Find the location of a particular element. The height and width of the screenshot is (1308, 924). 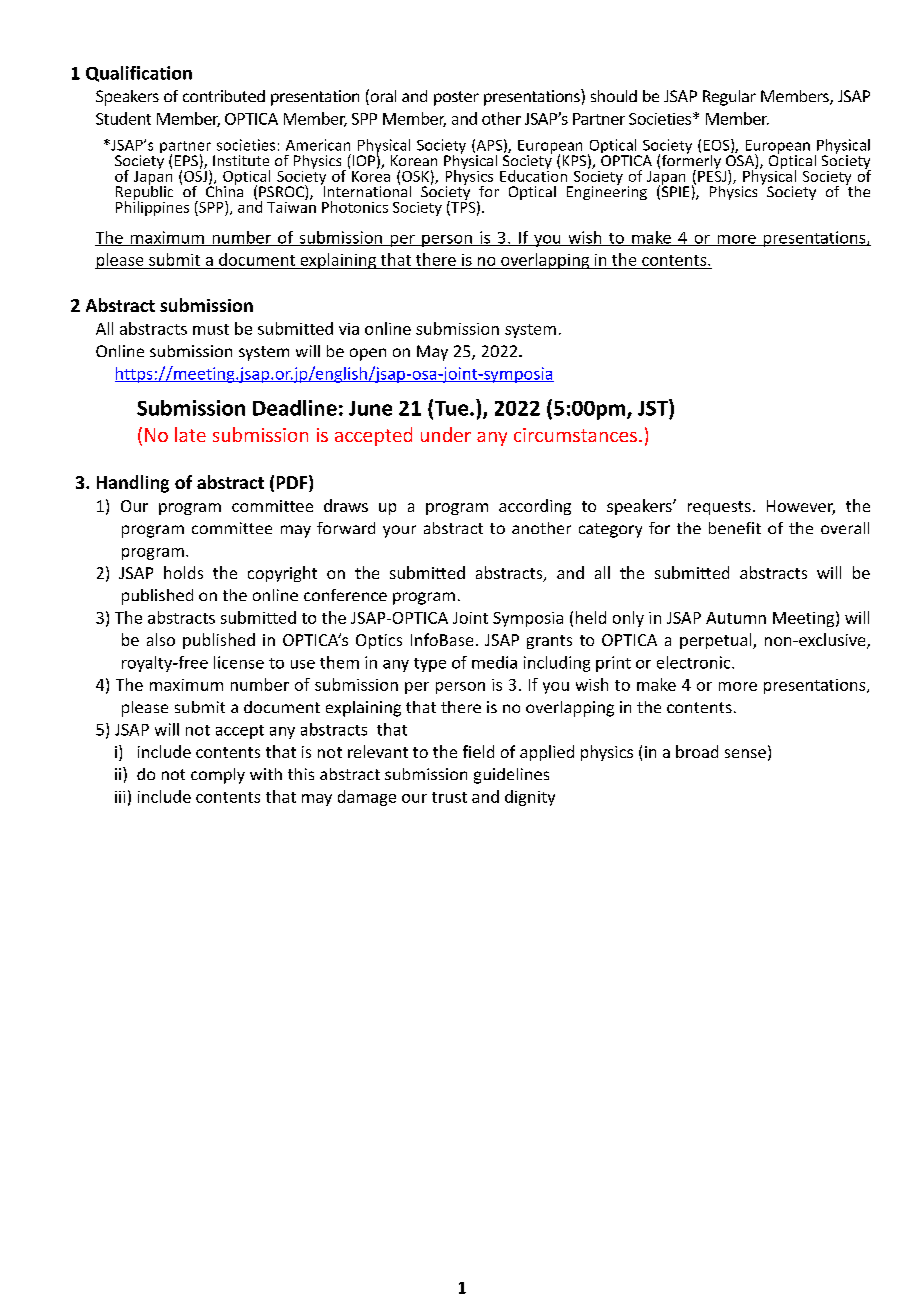

comply is located at coordinates (218, 776).
